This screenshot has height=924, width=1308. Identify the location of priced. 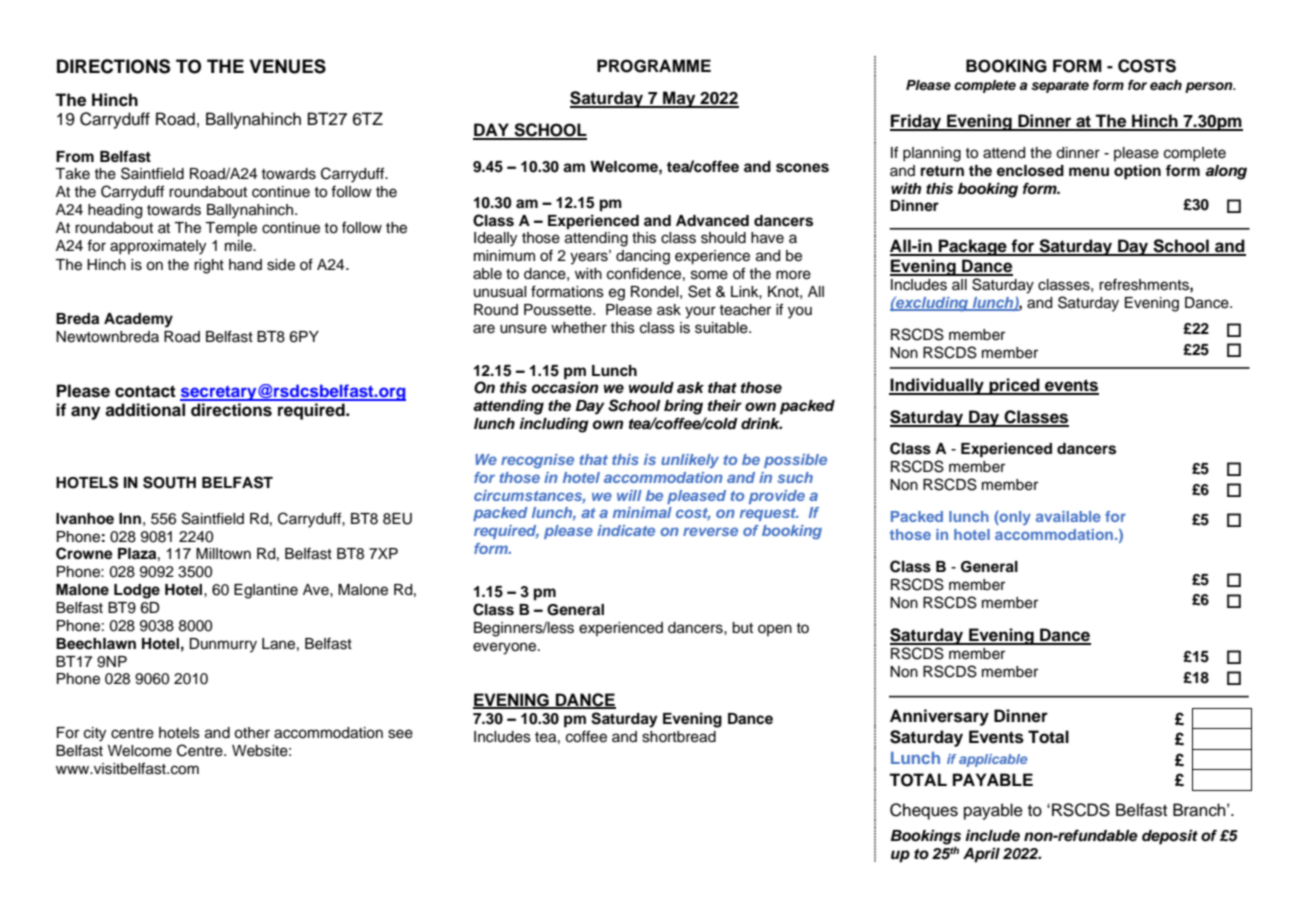
(1014, 386).
